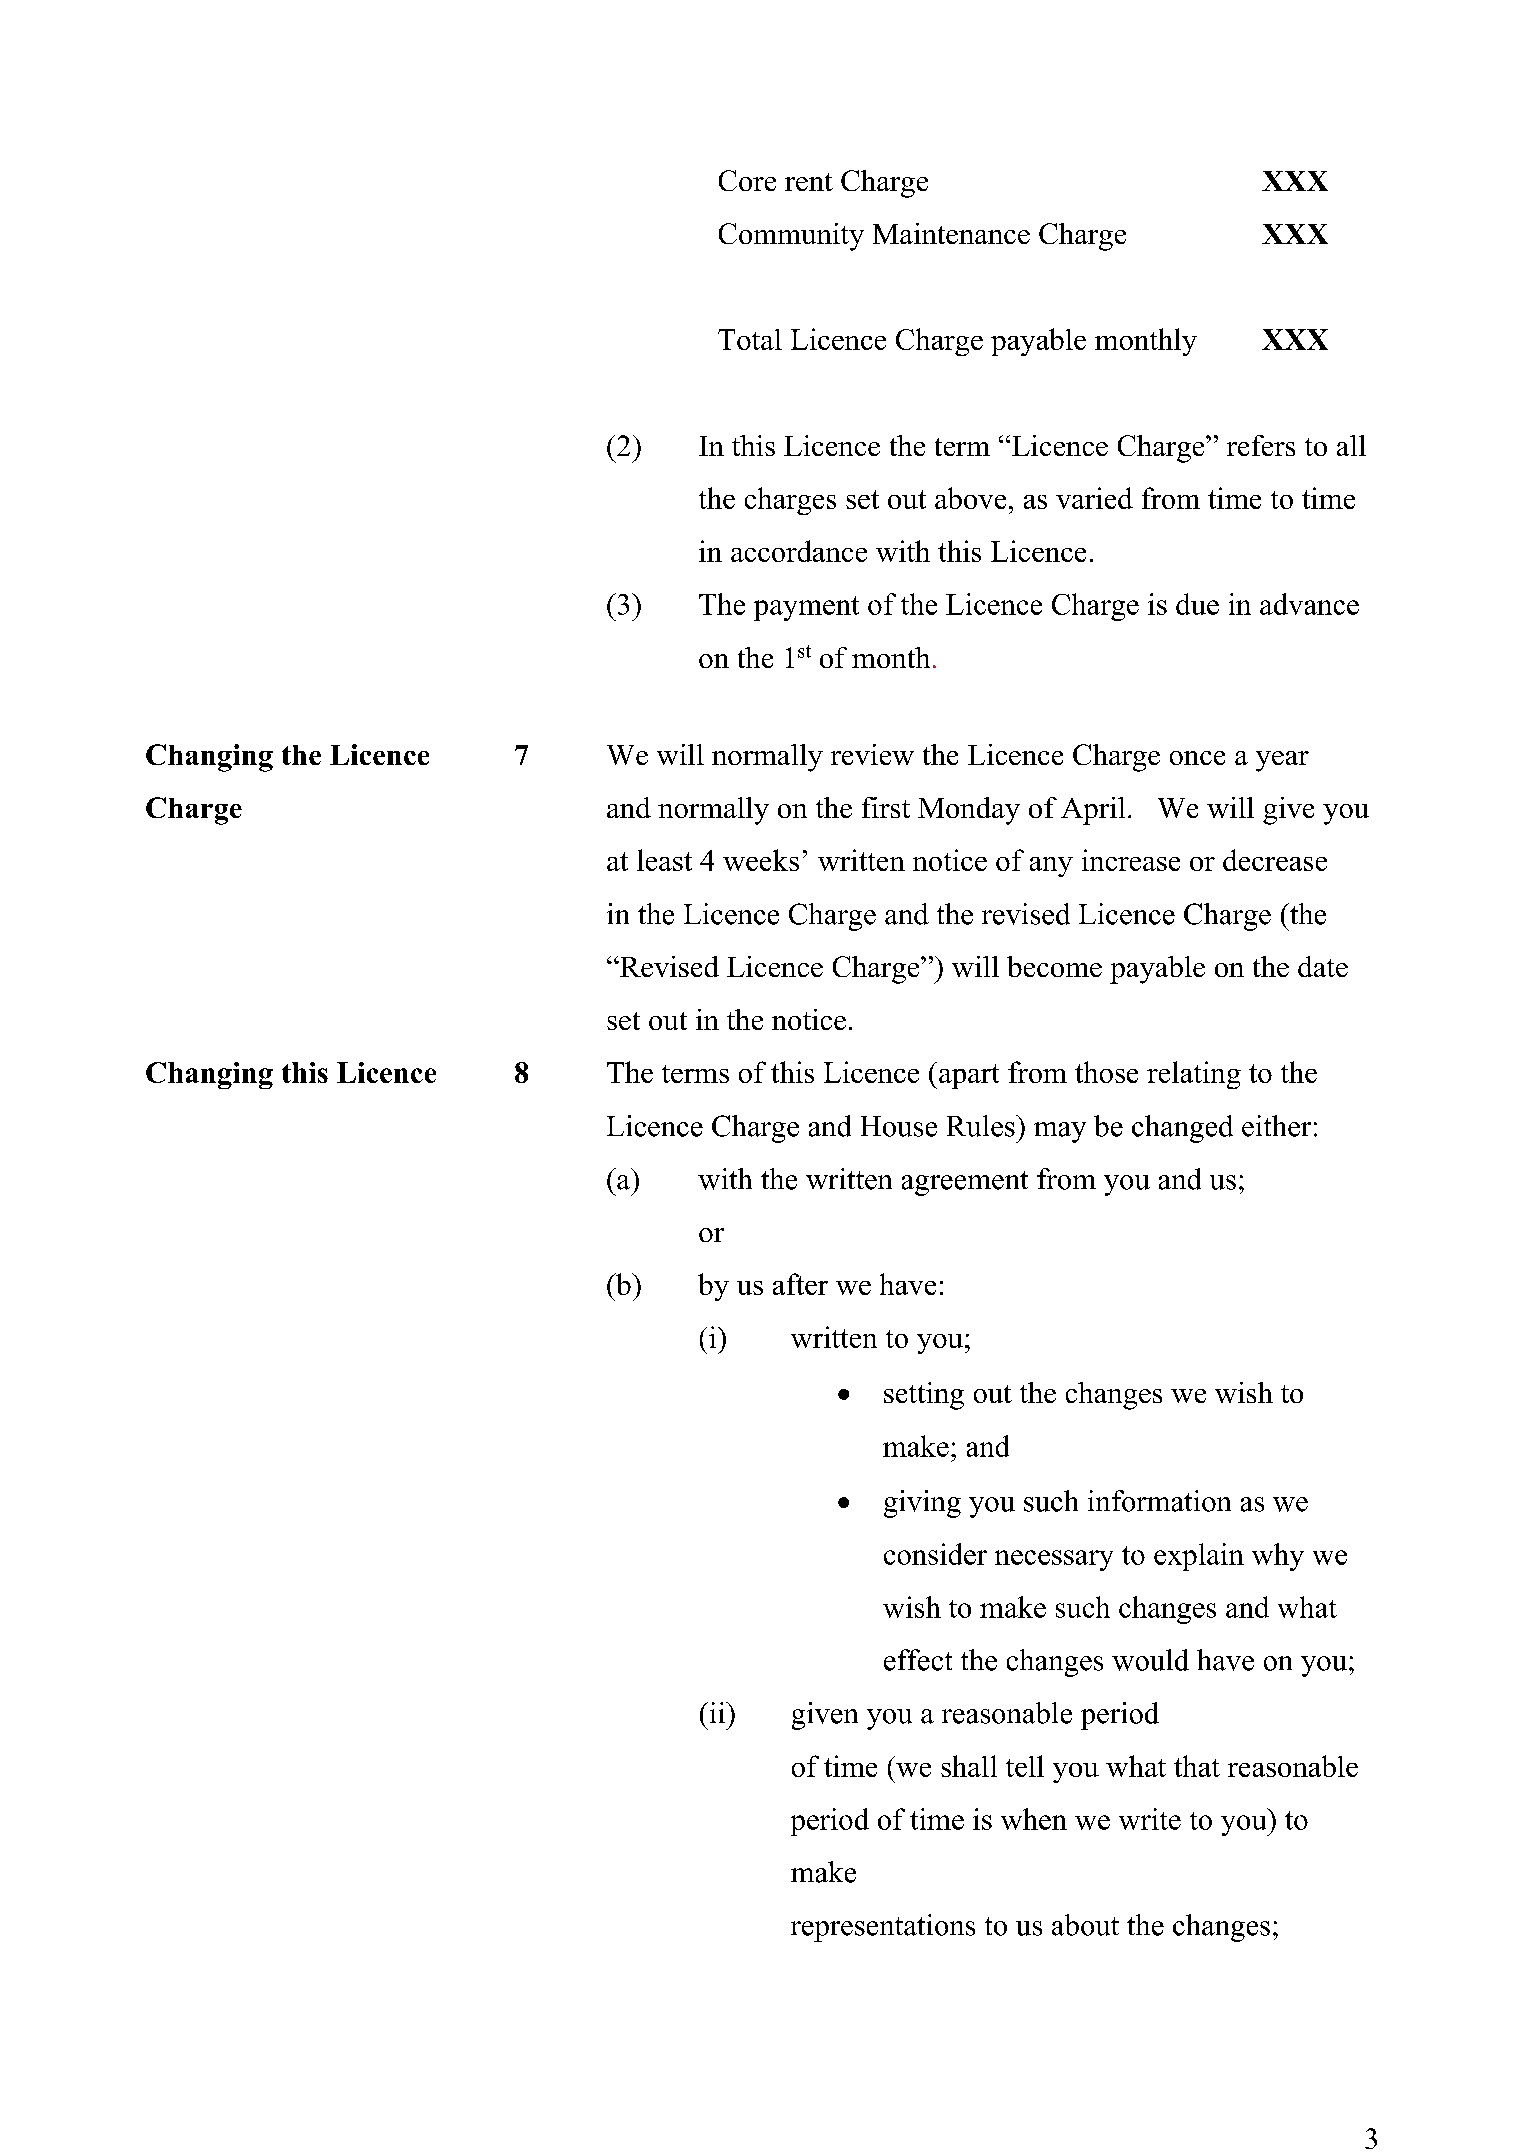  What do you see at coordinates (1261, 445) in the screenshot?
I see `refers` at bounding box center [1261, 445].
